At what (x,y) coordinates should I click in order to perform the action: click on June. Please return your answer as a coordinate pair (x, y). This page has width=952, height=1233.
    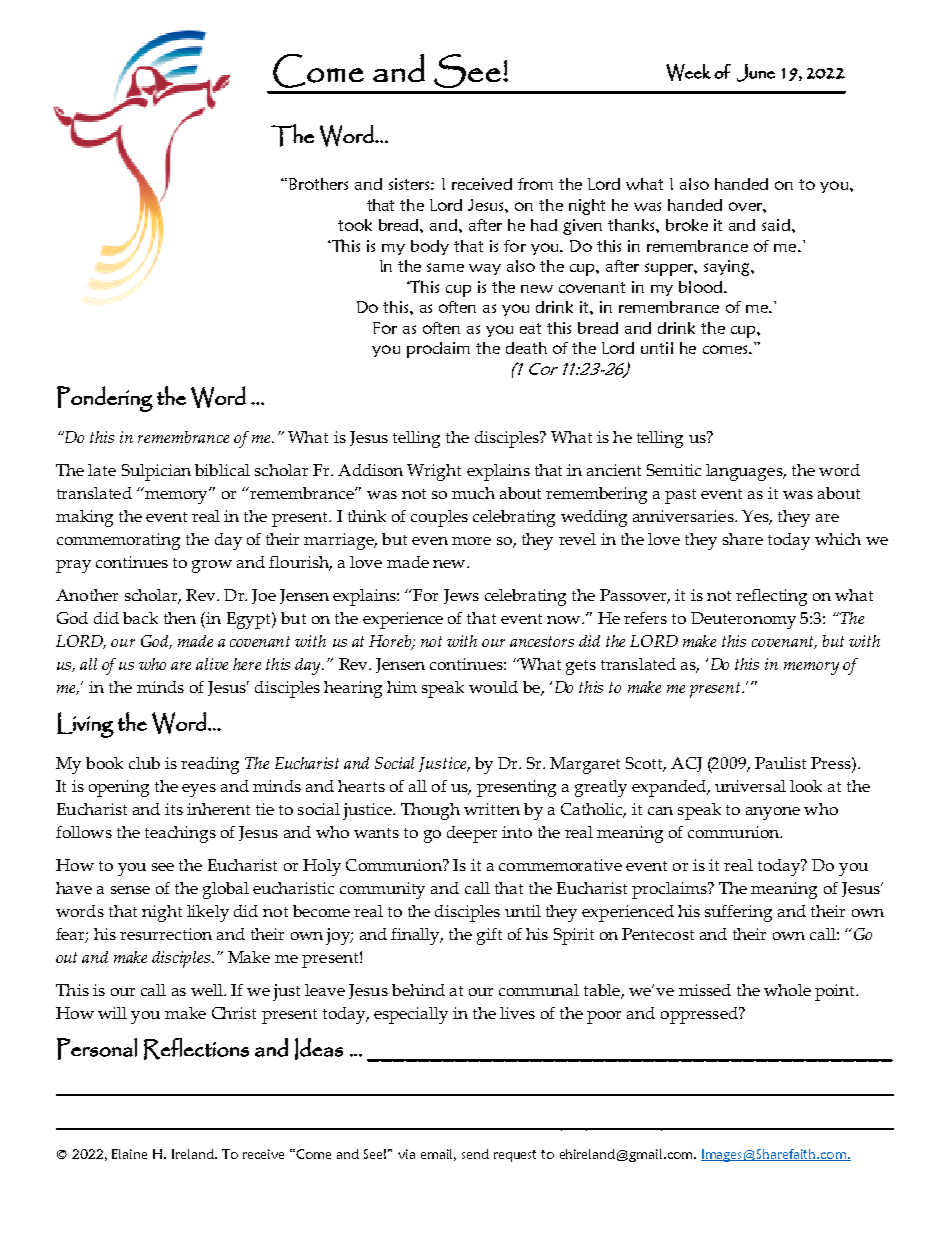
    Looking at the image, I should click on (756, 73).
